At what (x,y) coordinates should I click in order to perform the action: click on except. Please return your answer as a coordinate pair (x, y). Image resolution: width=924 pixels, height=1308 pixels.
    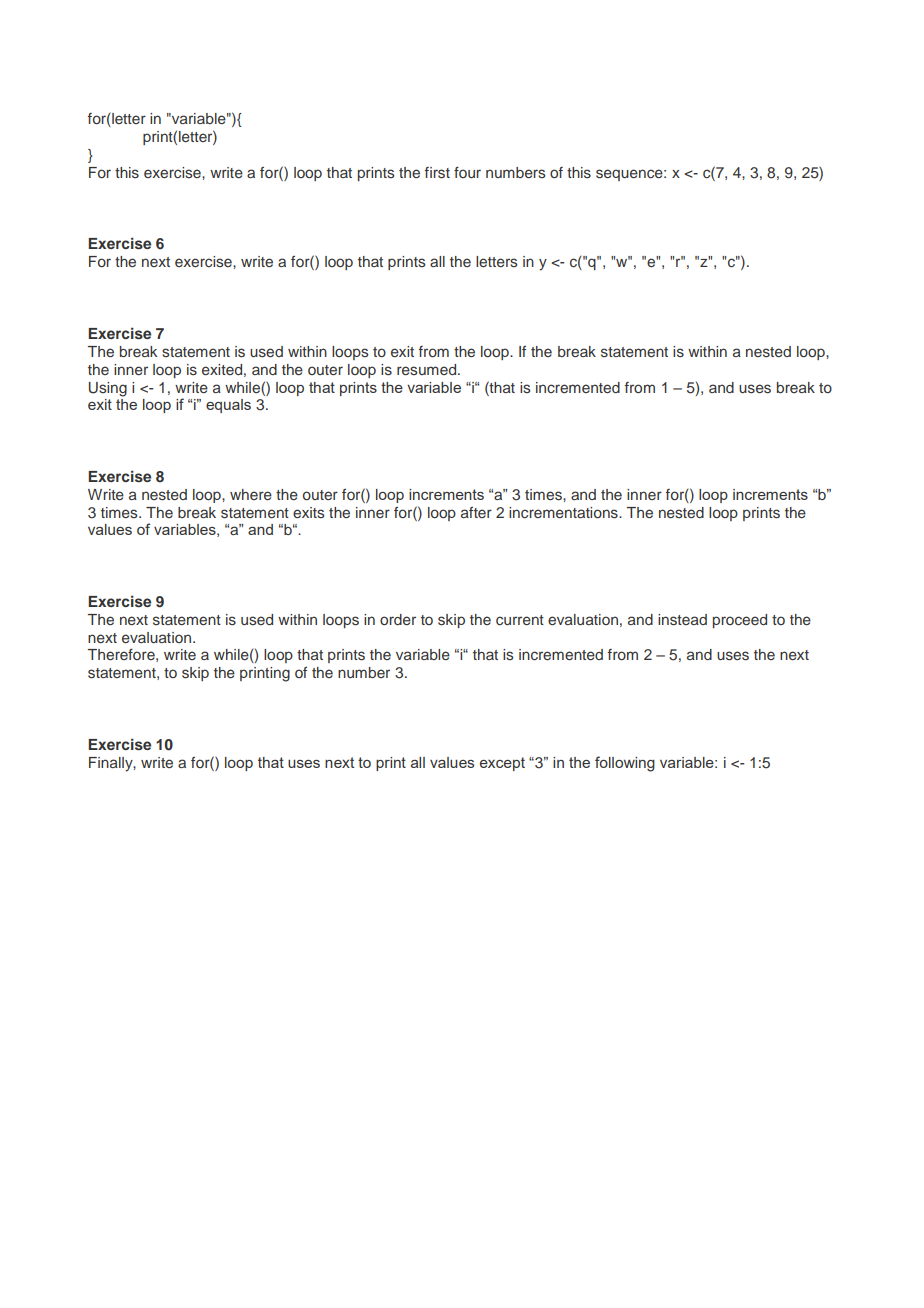
    Looking at the image, I should click on (502, 764).
